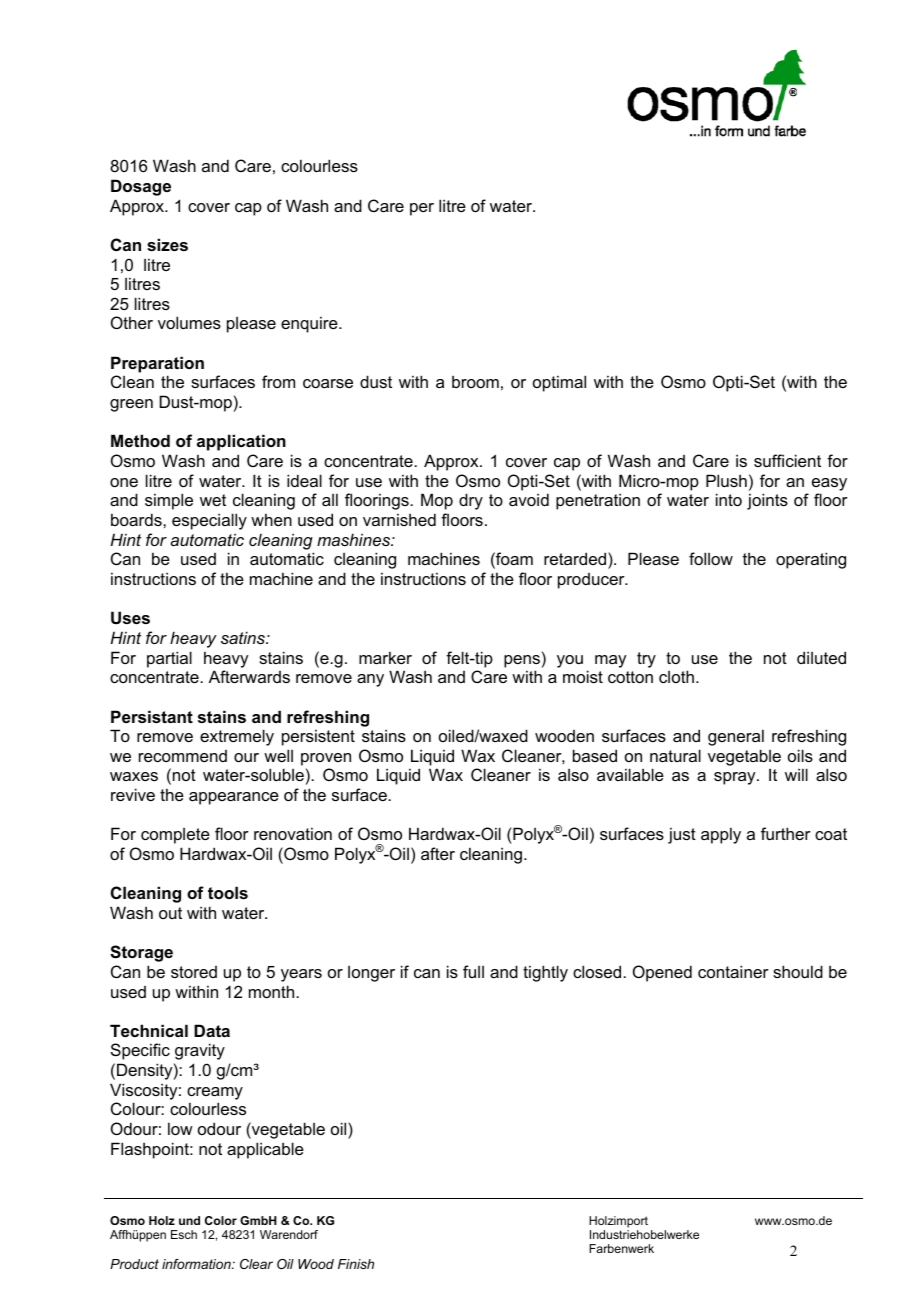 The height and width of the image is (1308, 924). I want to click on extremely, so click(237, 737).
